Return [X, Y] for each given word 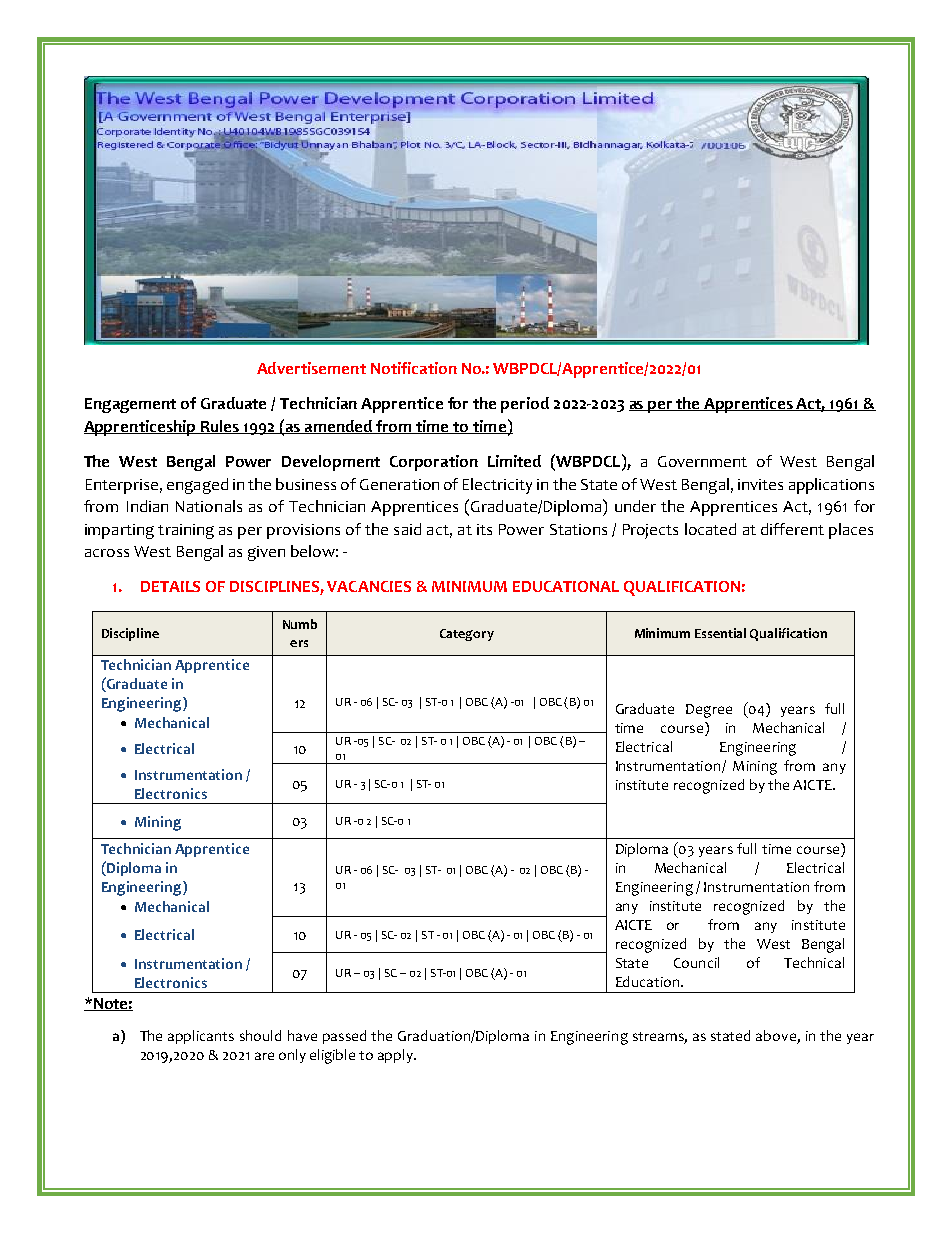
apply [396, 1056]
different [792, 529]
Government [702, 461]
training [186, 531]
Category [467, 635]
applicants [201, 1037]
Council [696, 962]
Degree [709, 711]
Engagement [130, 405]
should [260, 1035]
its [484, 529]
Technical [814, 962]
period [525, 405]
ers [299, 643]
